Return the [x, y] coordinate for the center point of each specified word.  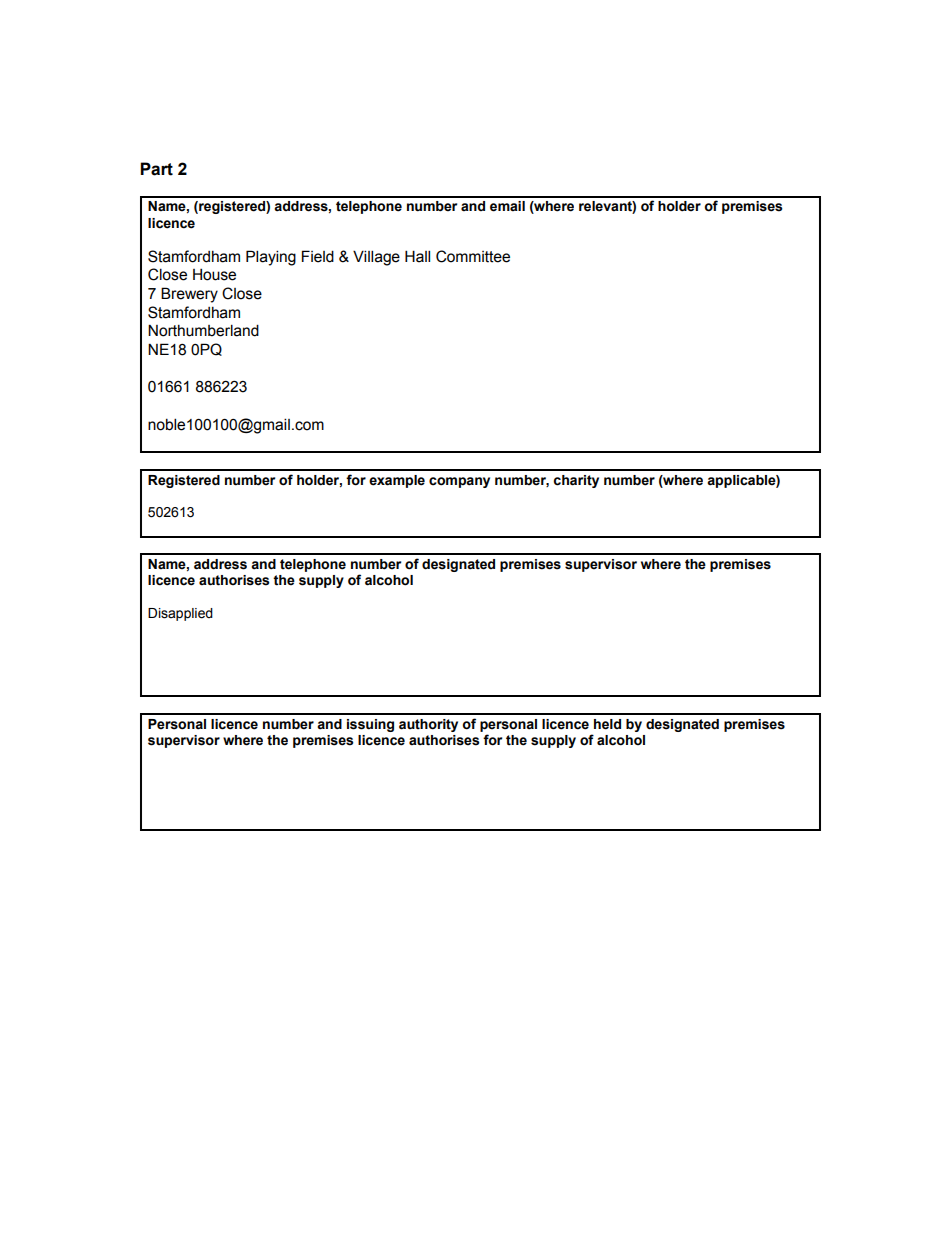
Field [318, 256]
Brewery [189, 295]
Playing [271, 258]
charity [576, 481]
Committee [473, 256]
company [459, 482]
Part [156, 169]
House [214, 274]
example [397, 481]
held [607, 724]
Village [376, 258]
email [507, 206]
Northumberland [203, 330]
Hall [417, 256]
